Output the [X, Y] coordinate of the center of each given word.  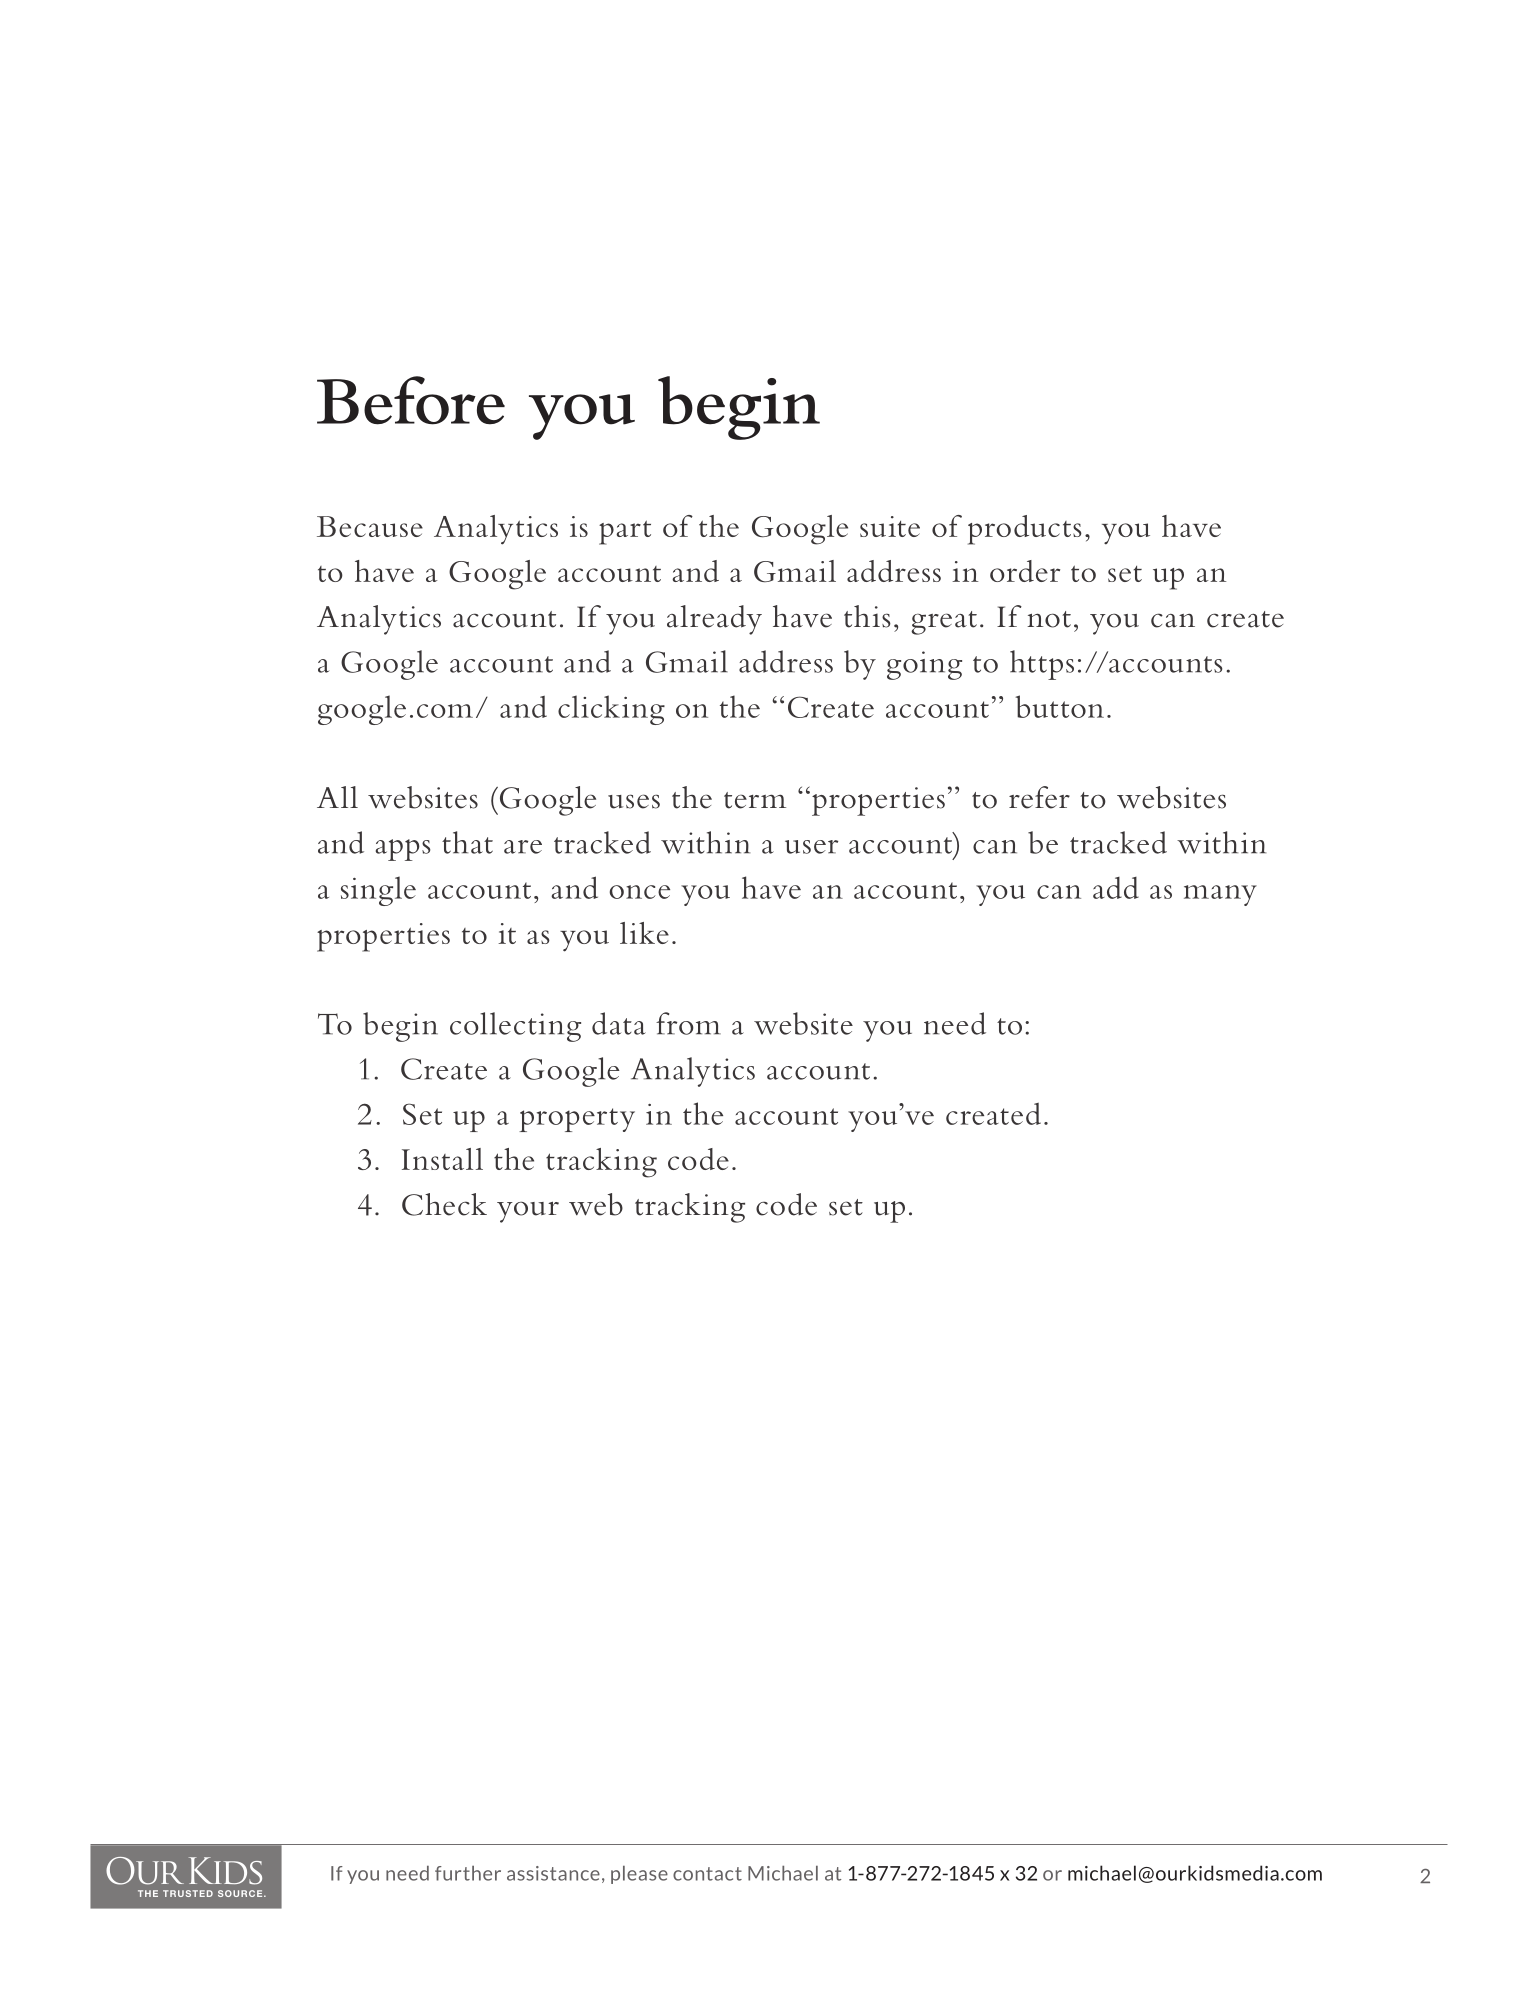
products [1025, 530]
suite [890, 526]
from [688, 1023]
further [468, 1873]
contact [707, 1874]
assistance [553, 1873]
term [755, 800]
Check [444, 1204]
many [1220, 895]
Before [411, 400]
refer [1039, 797]
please [639, 1875]
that [467, 842]
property [577, 1120]
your [528, 1212]
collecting [515, 1027]
